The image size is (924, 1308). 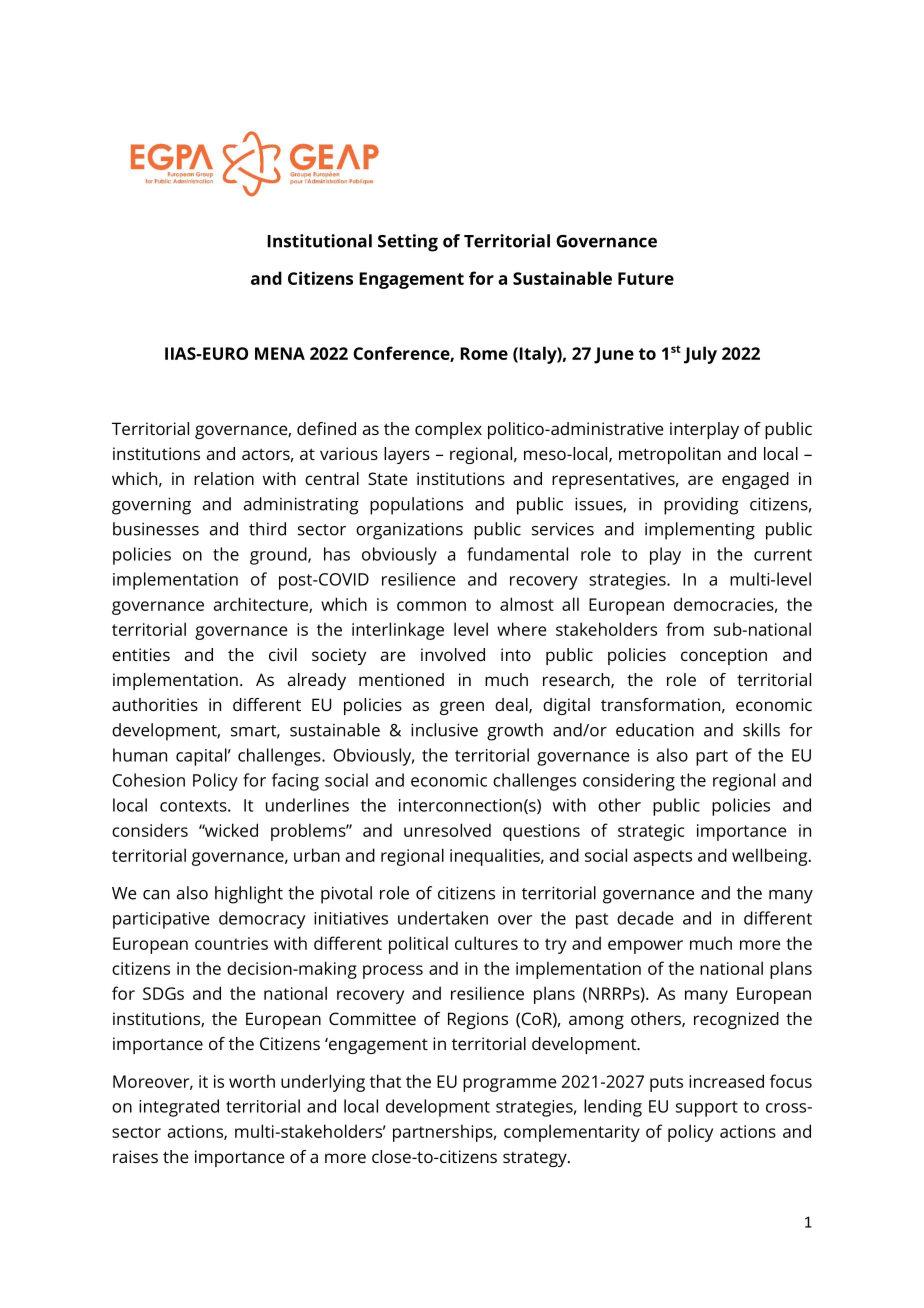 I want to click on Institutional, so click(x=319, y=241).
